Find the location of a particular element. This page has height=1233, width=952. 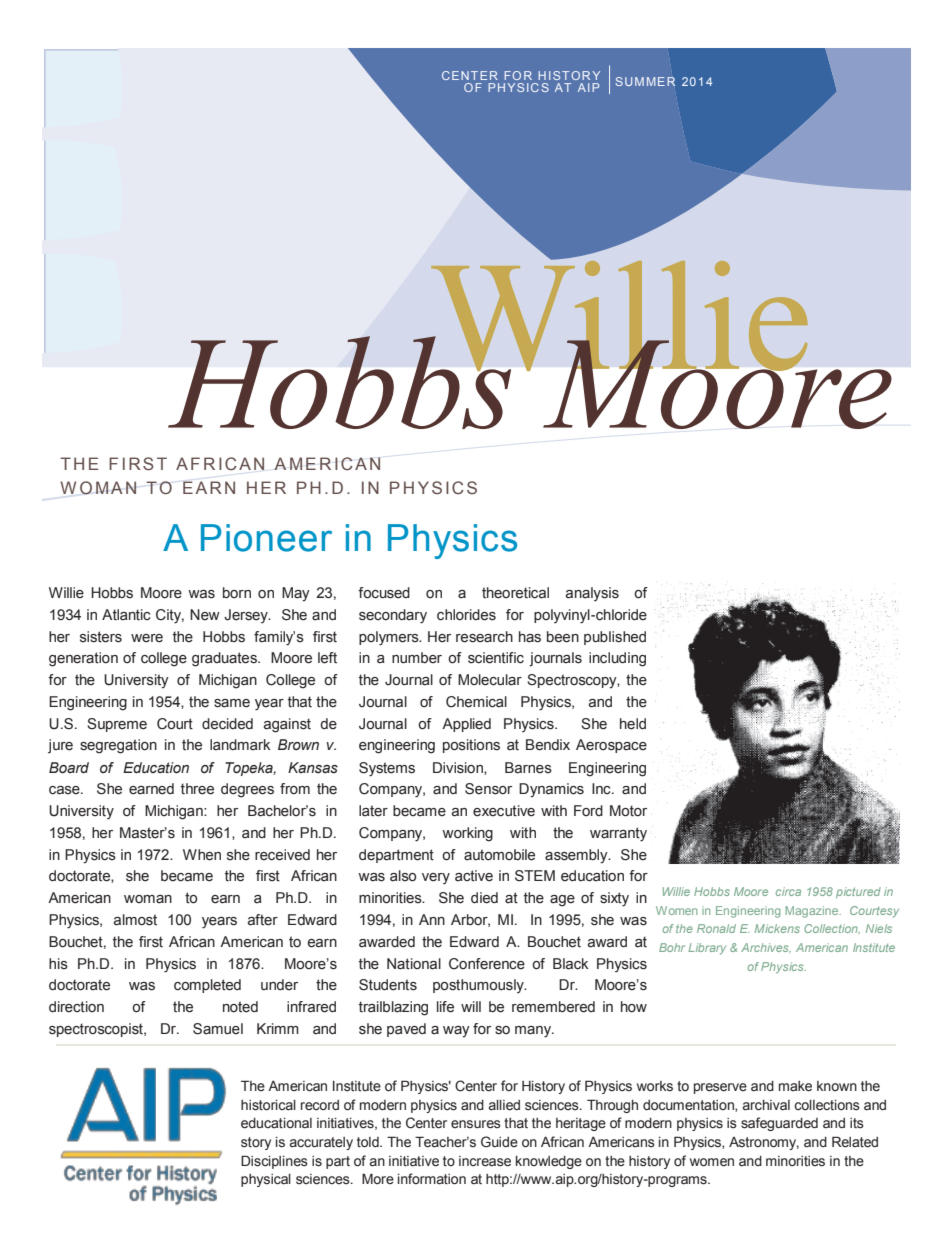

circa is located at coordinates (788, 891).
